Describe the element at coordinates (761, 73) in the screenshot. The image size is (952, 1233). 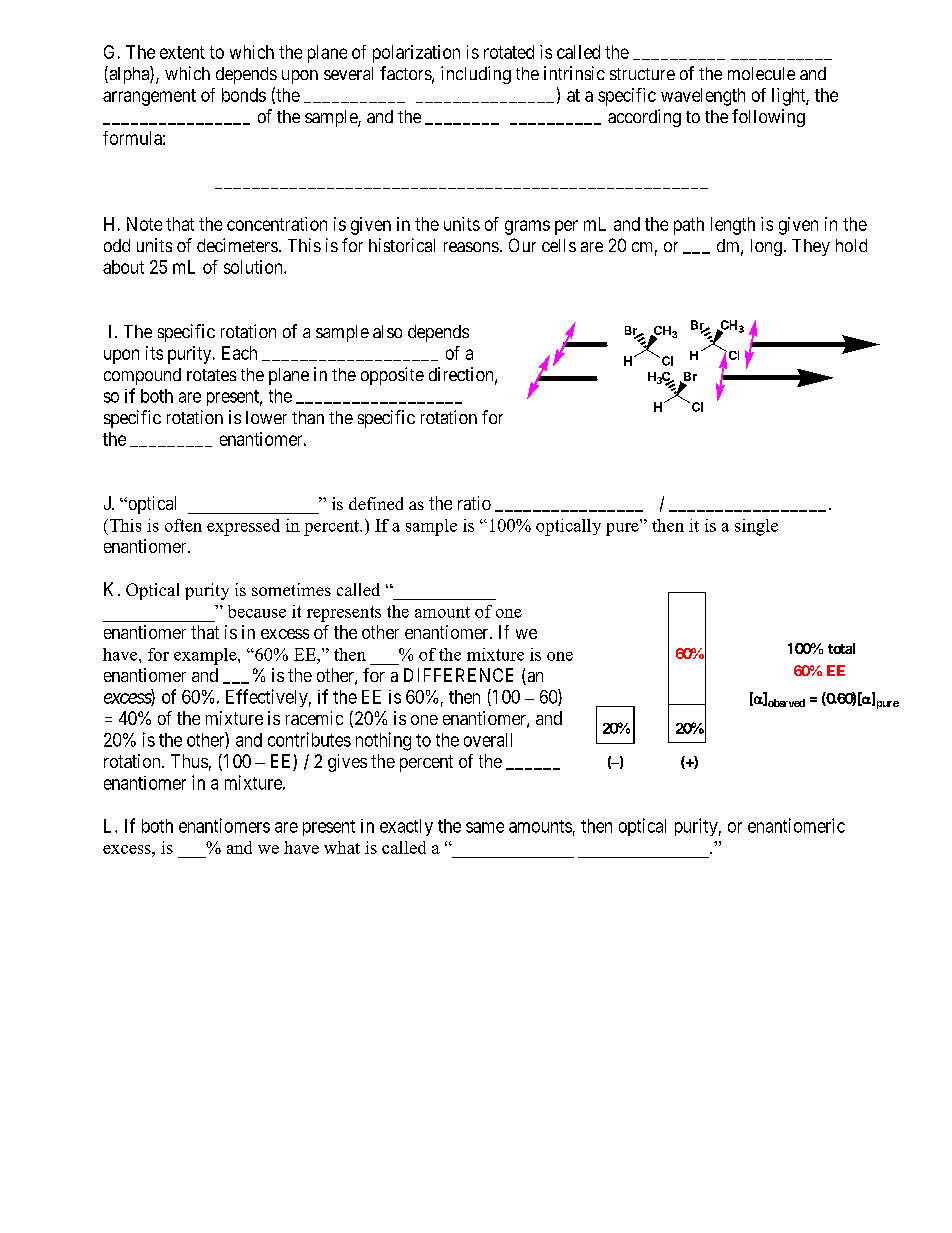
I see `molecule` at that location.
